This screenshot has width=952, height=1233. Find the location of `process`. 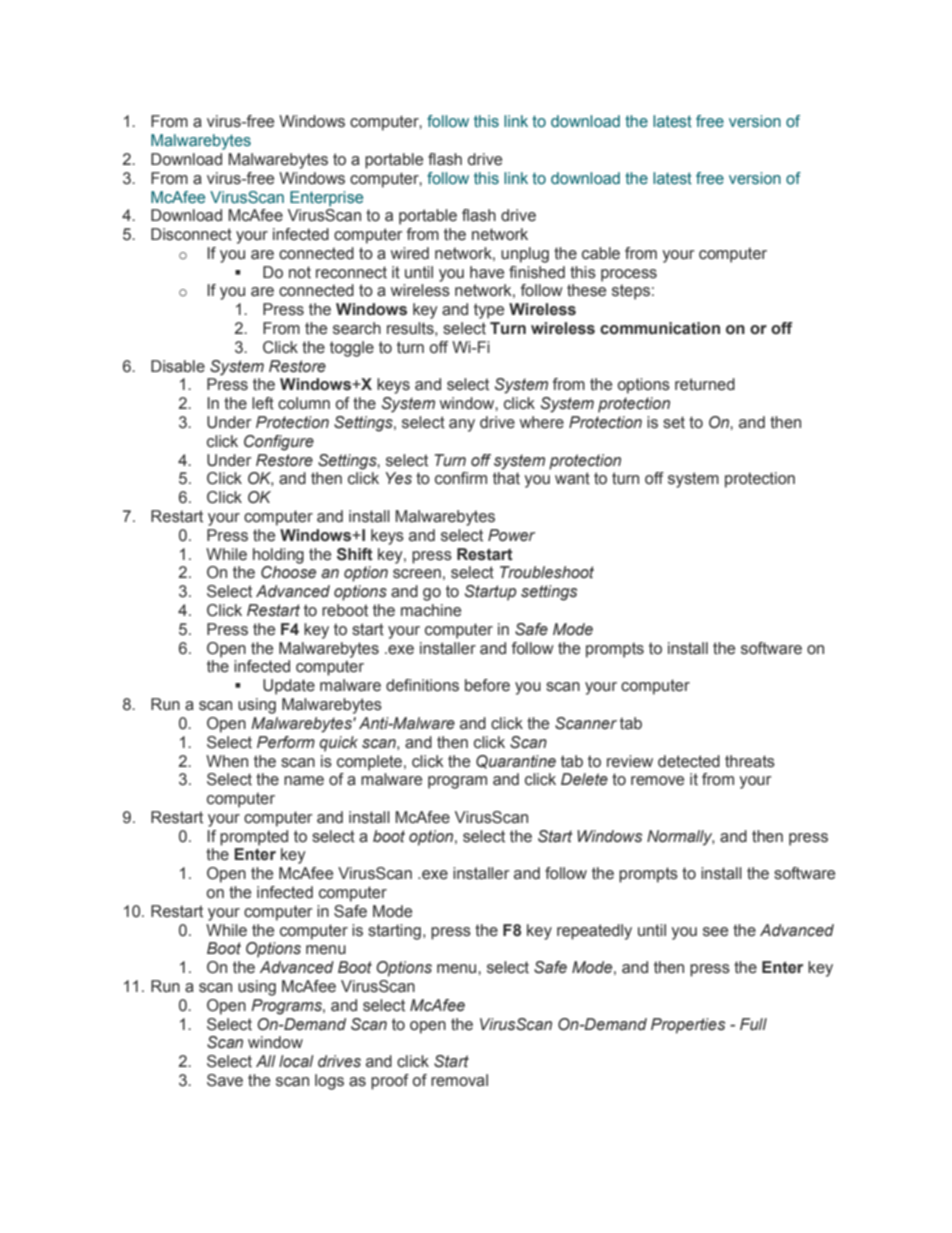

process is located at coordinates (629, 275).
